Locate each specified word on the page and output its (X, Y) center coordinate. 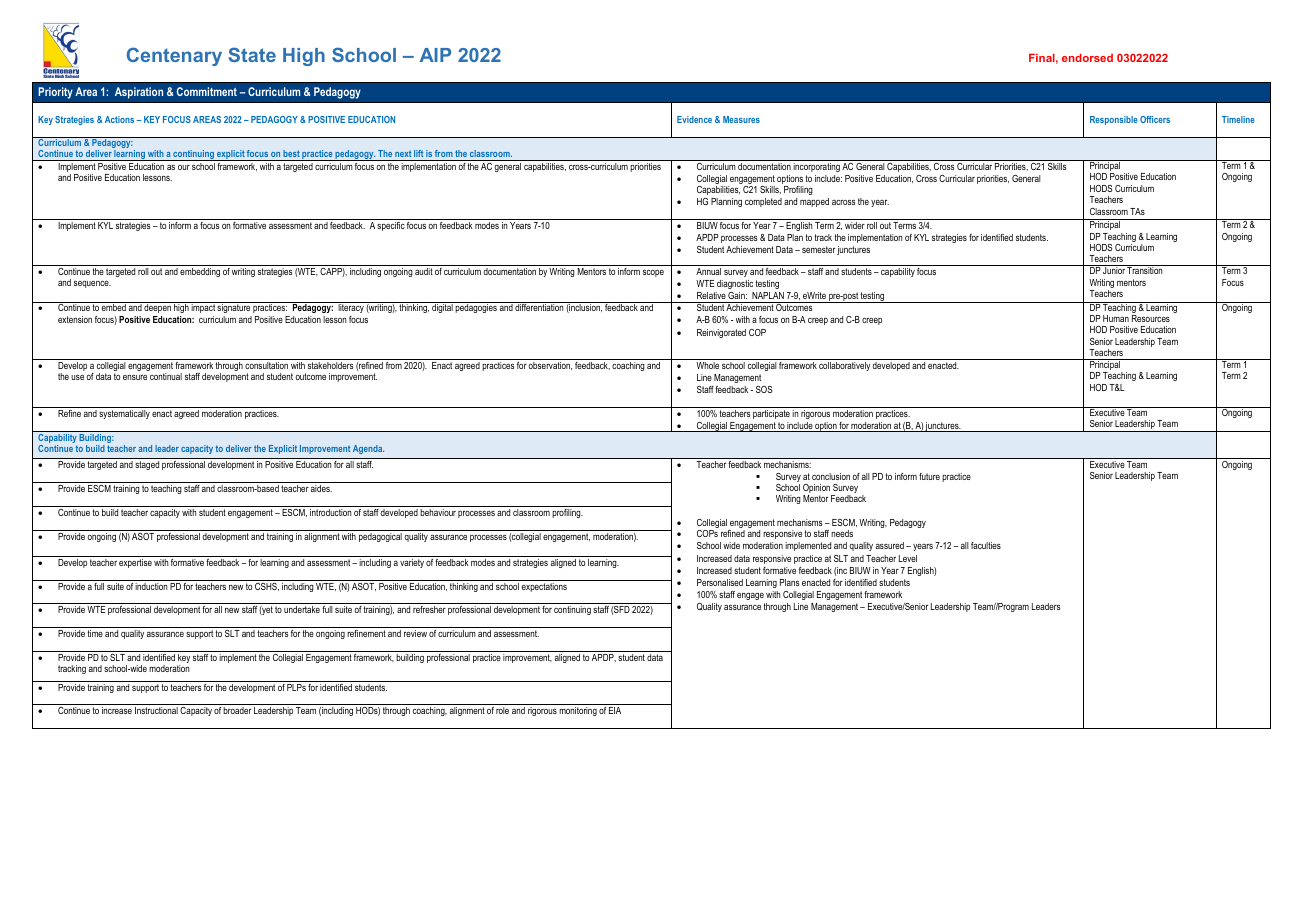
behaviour (438, 512)
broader (237, 710)
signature (234, 309)
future (929, 476)
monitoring (578, 711)
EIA (615, 710)
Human (1116, 318)
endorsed (1087, 57)
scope (653, 273)
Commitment (207, 91)
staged (147, 465)
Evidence (694, 119)
